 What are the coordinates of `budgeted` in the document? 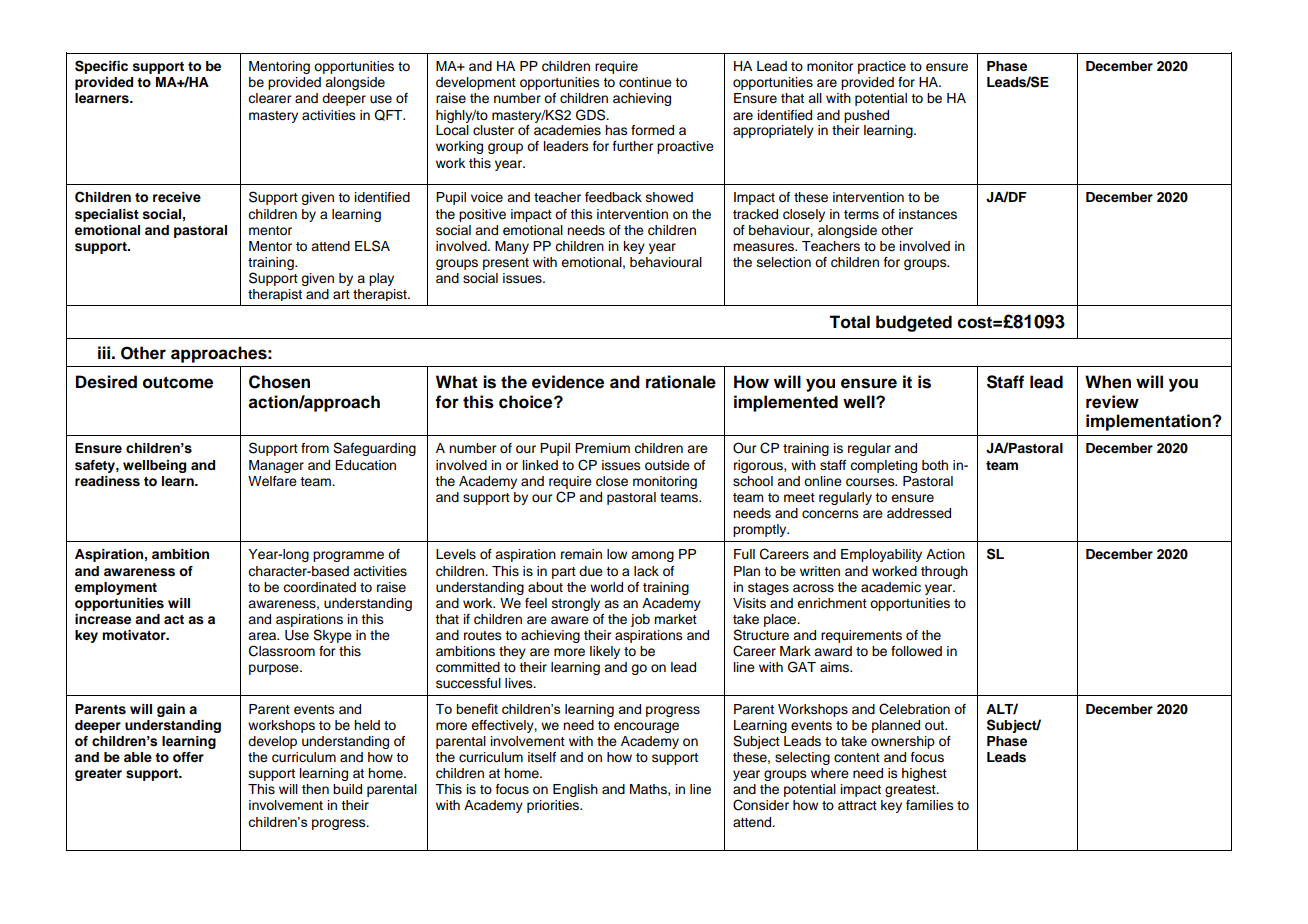 It's located at (914, 323).
